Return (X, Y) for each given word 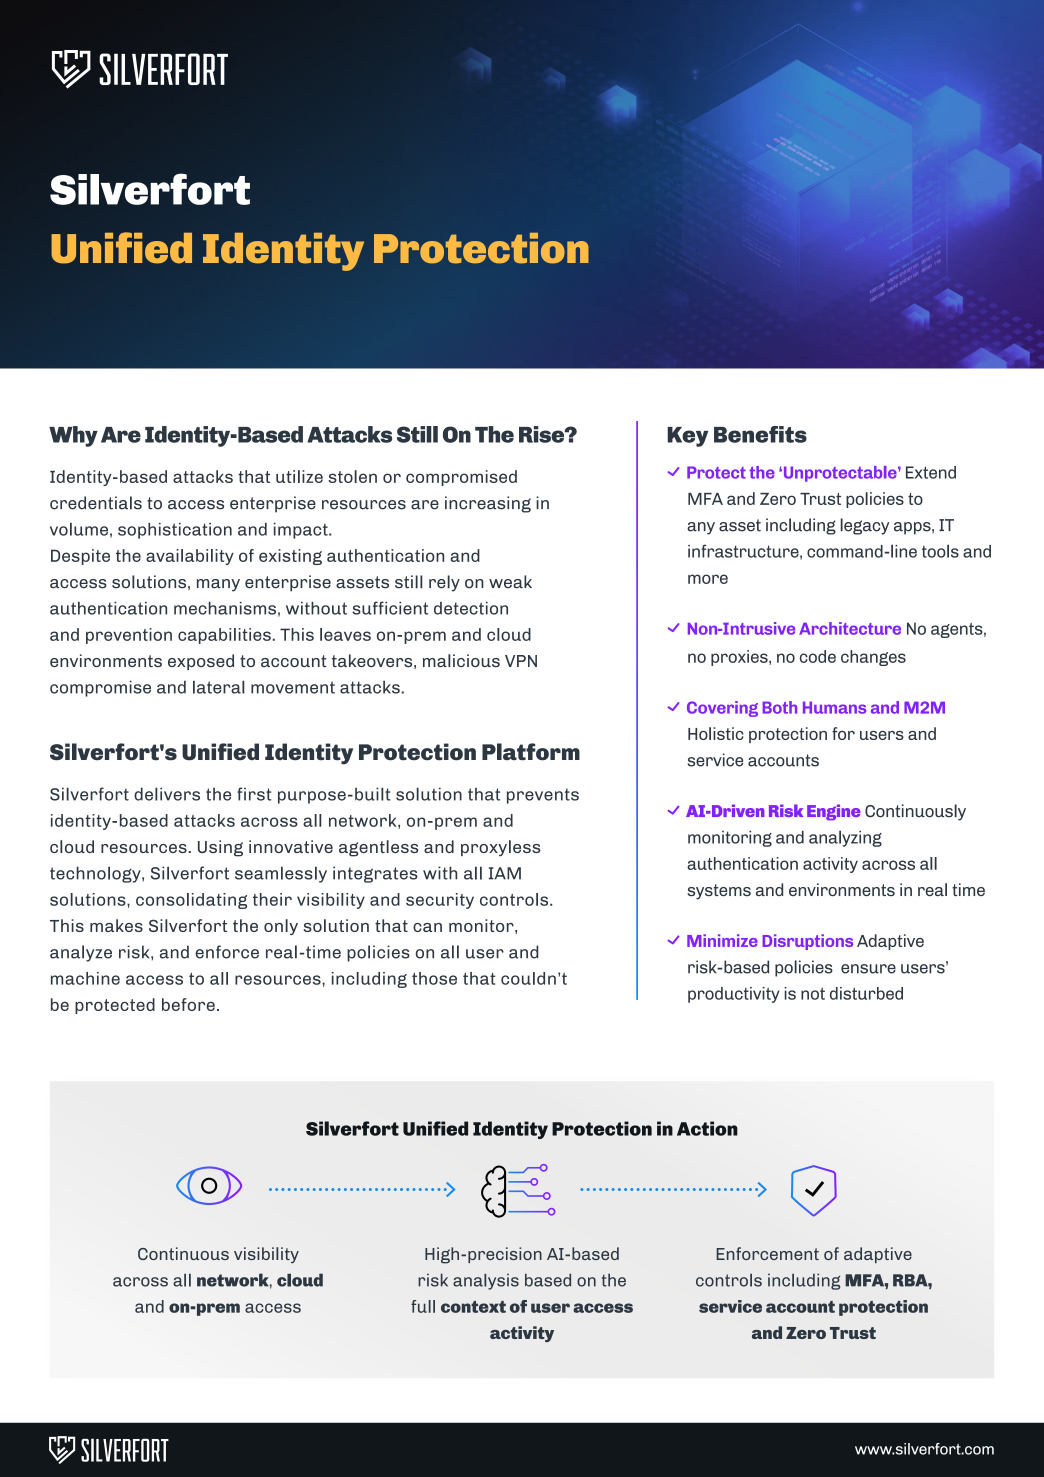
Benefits (760, 434)
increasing (488, 504)
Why (73, 436)
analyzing (845, 838)
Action (707, 1128)
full (423, 1306)
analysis (486, 1282)
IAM (505, 873)
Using (220, 848)
